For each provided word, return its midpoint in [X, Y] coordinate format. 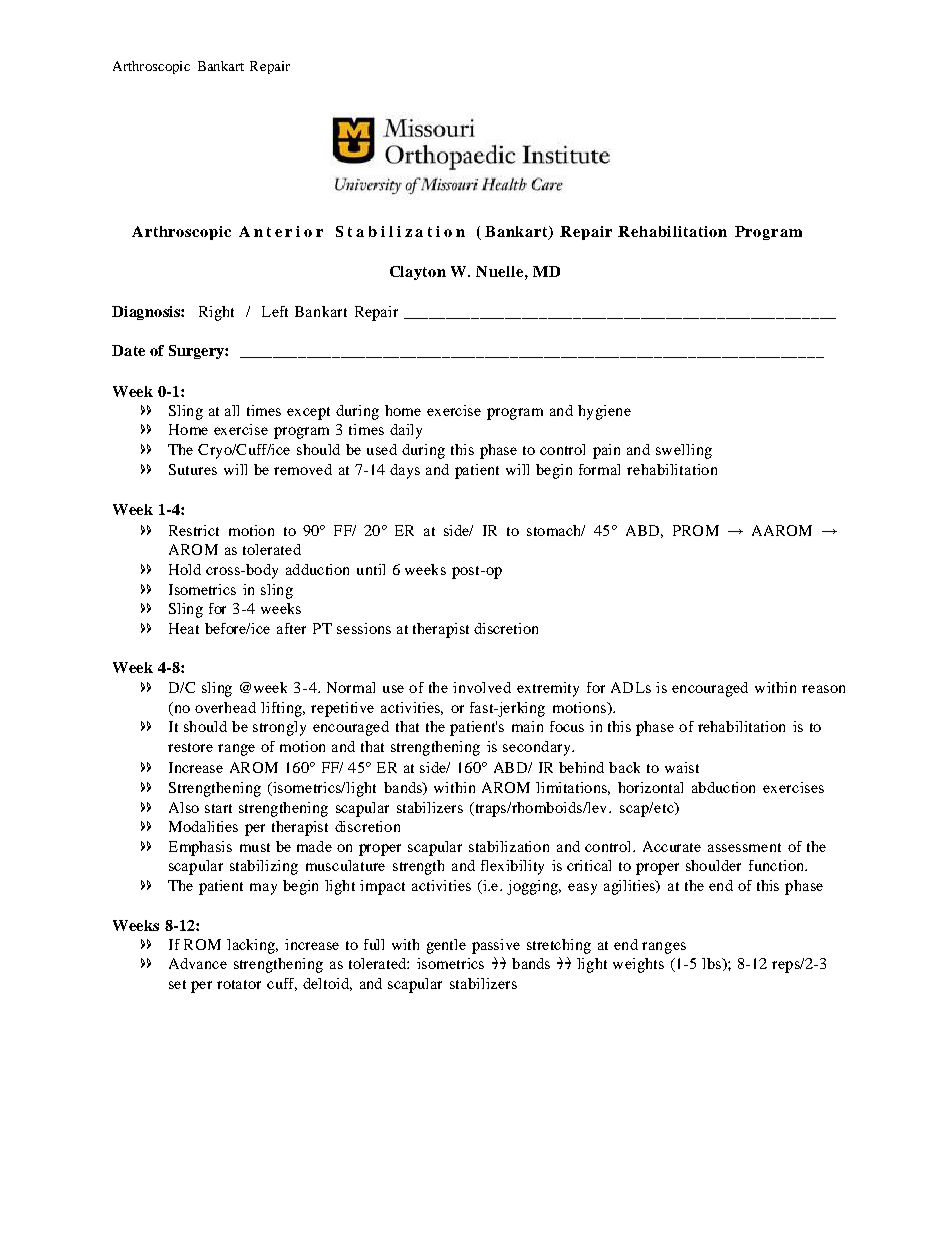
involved [482, 687]
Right [216, 313]
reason [823, 689]
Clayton [418, 273]
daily [406, 431]
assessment [744, 847]
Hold [185, 569]
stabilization [509, 846]
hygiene [604, 412]
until [371, 569]
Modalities [203, 826]
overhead [225, 707]
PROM [696, 530]
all [232, 410]
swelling [684, 451]
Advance [198, 963]
